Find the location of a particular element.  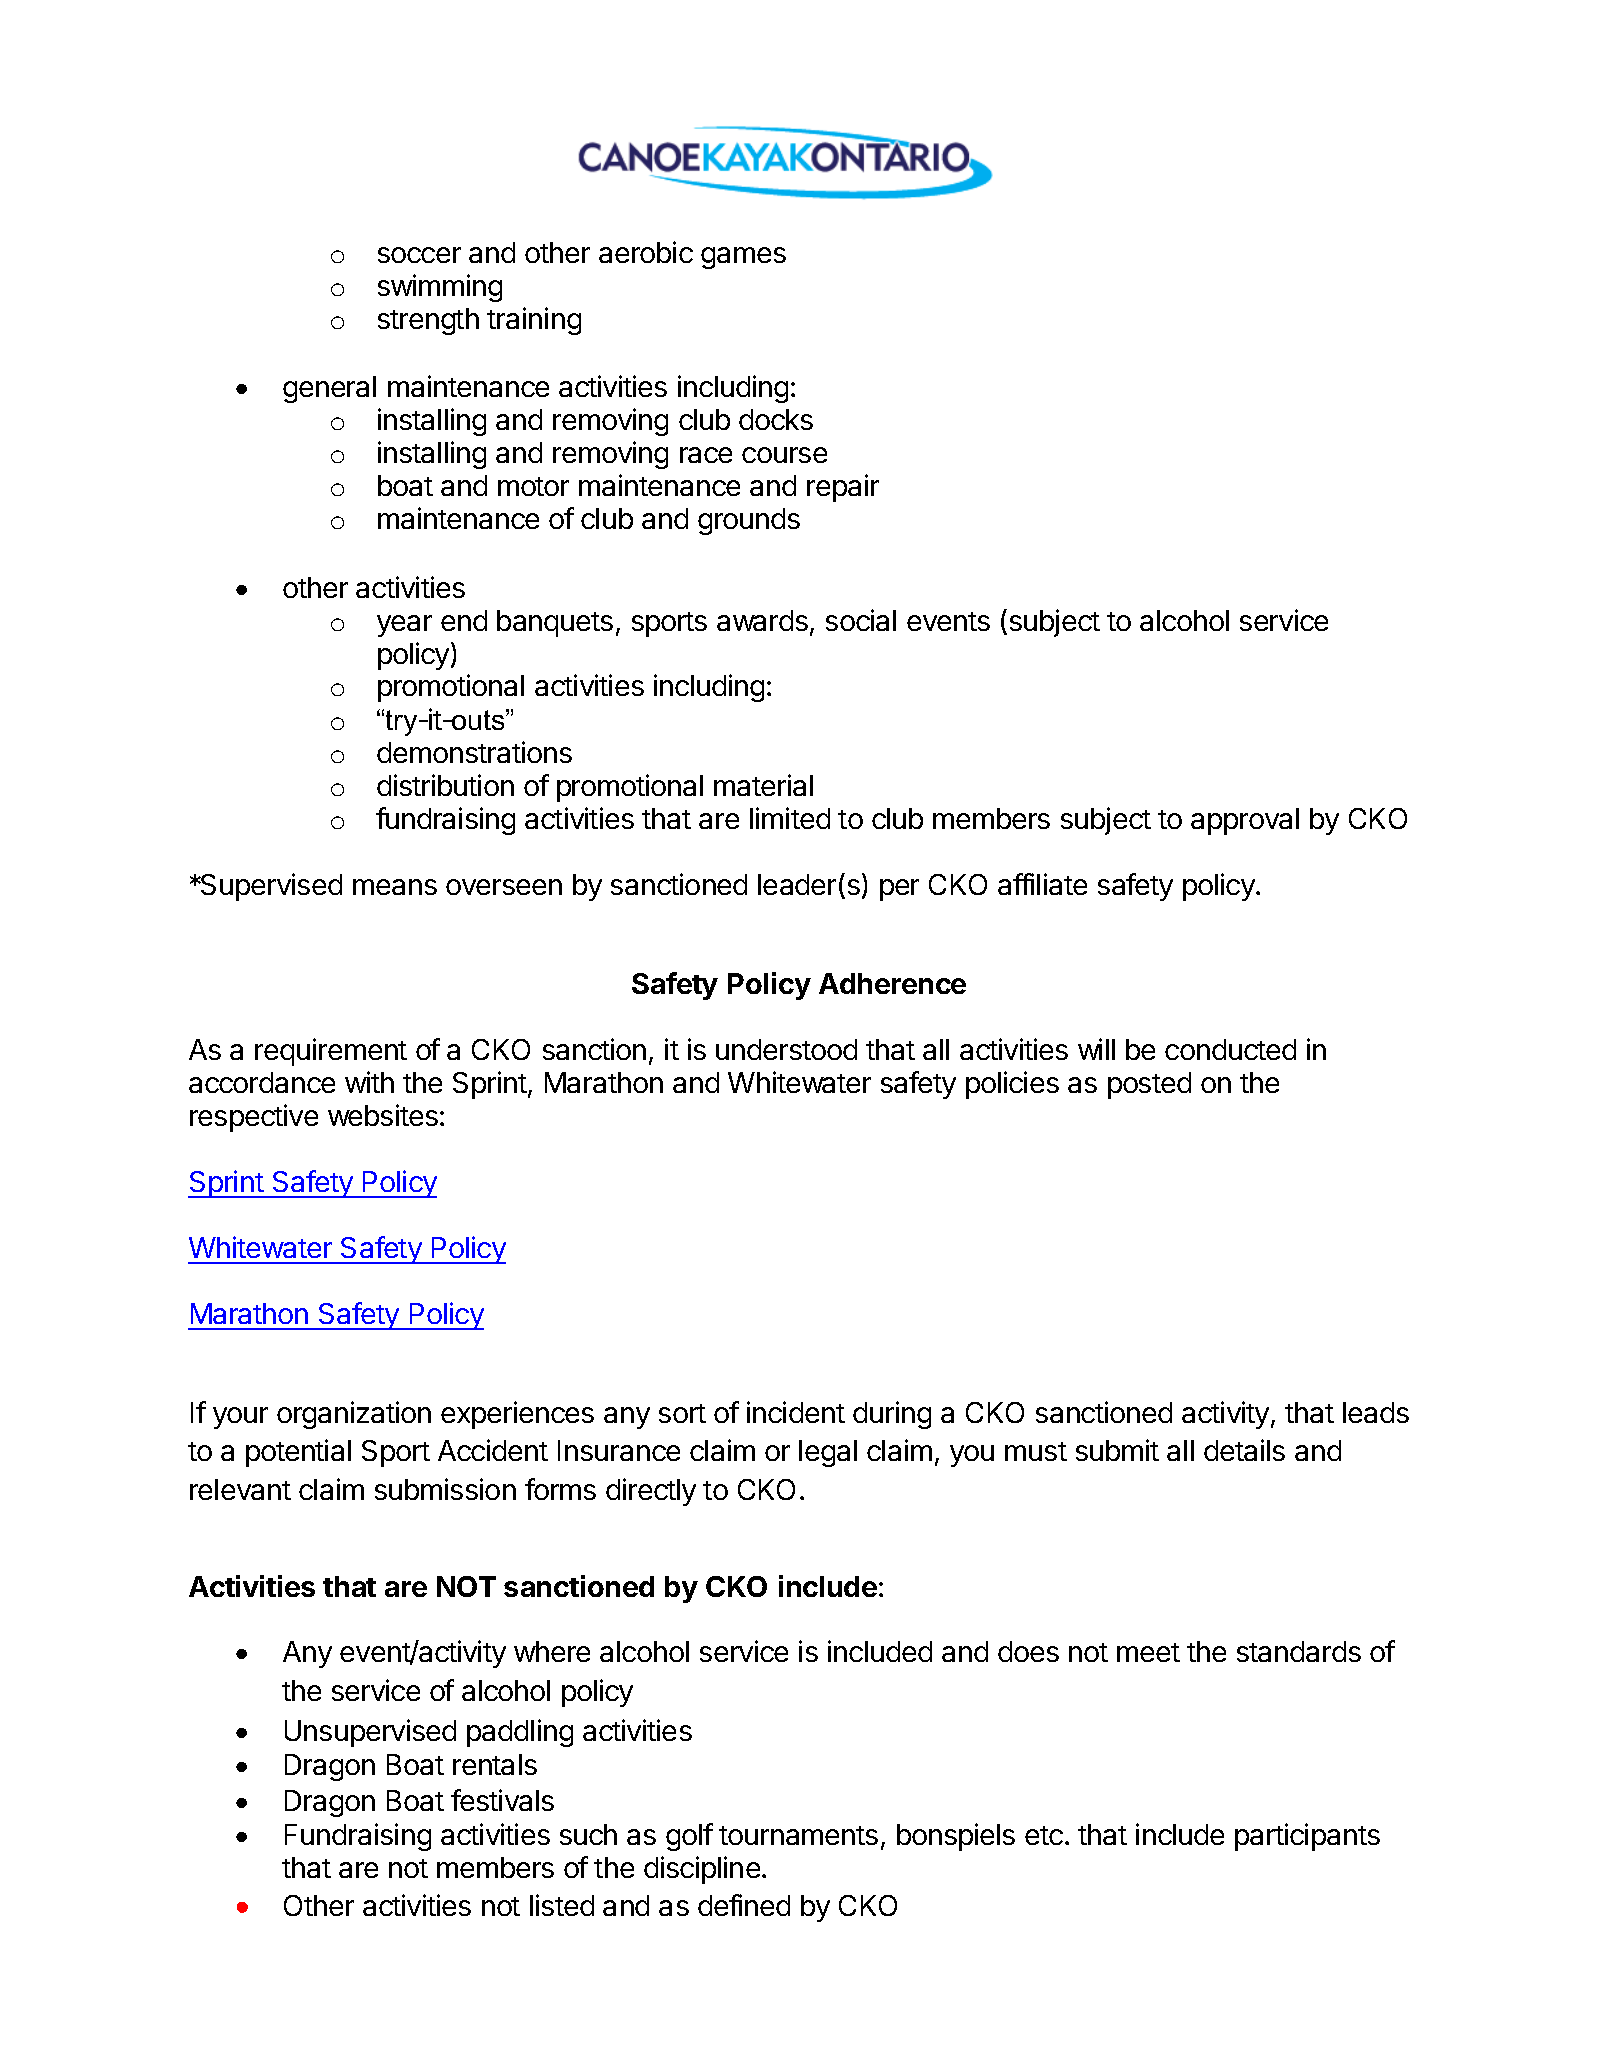

festivals is located at coordinates (502, 1800).
